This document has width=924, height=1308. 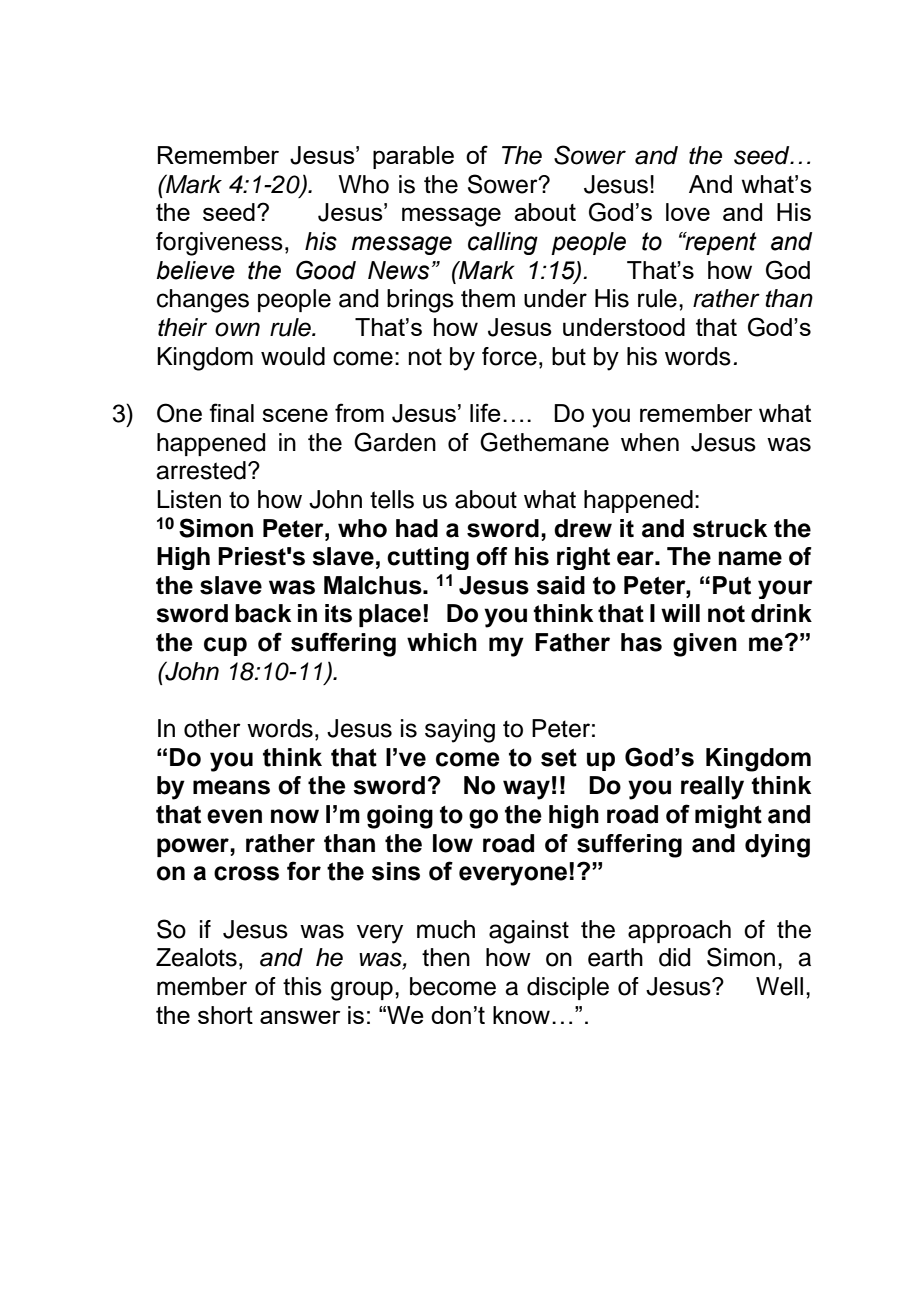 What do you see at coordinates (231, 787) in the document?
I see `means` at bounding box center [231, 787].
